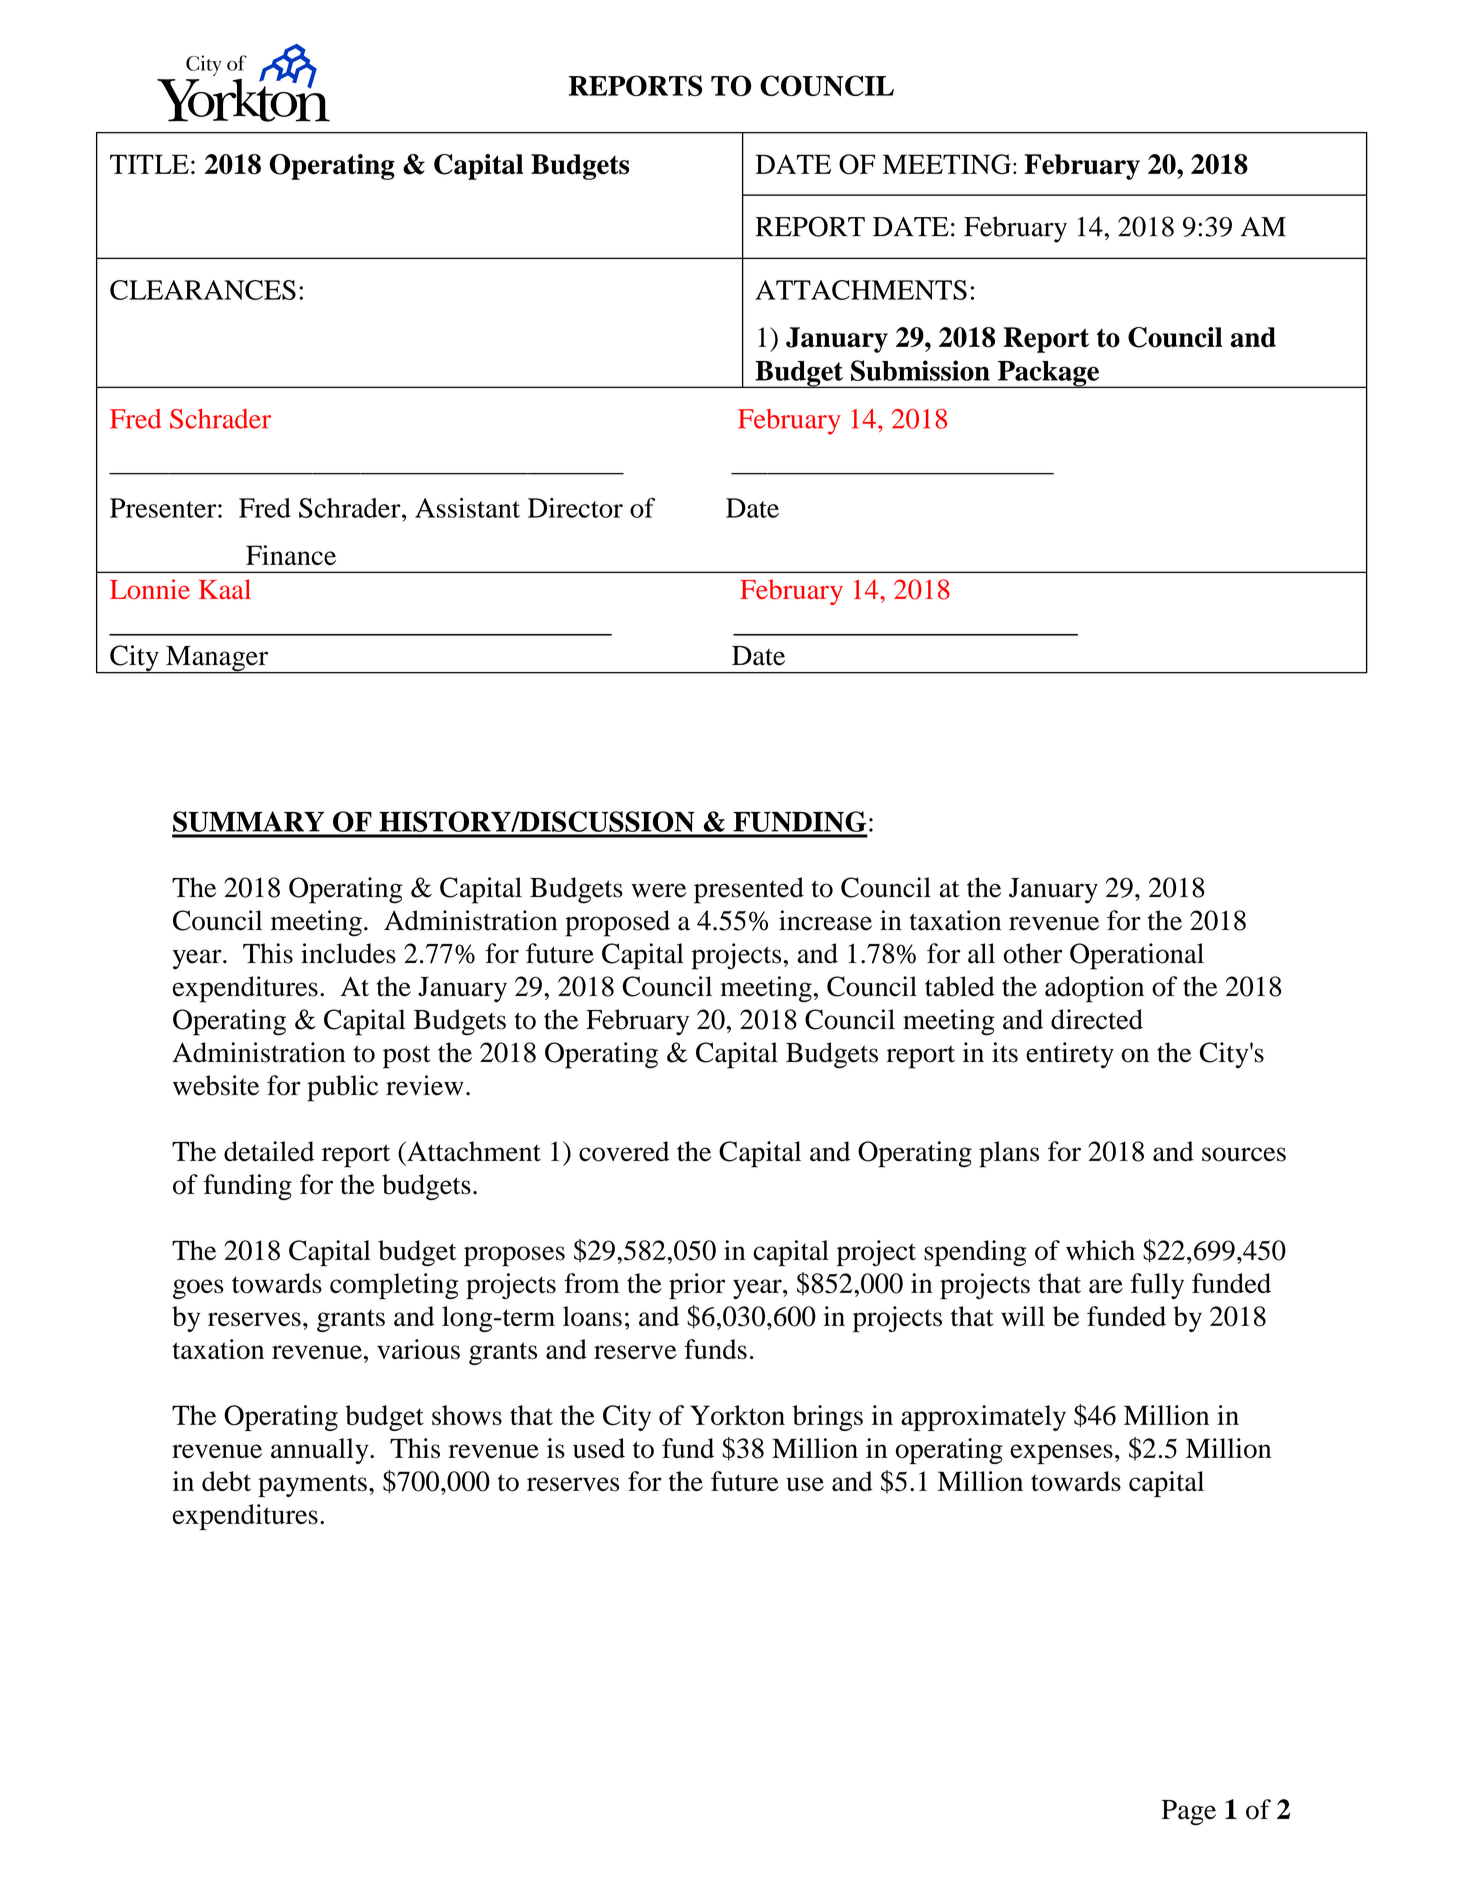  What do you see at coordinates (697, 1286) in the page?
I see `prior` at bounding box center [697, 1286].
